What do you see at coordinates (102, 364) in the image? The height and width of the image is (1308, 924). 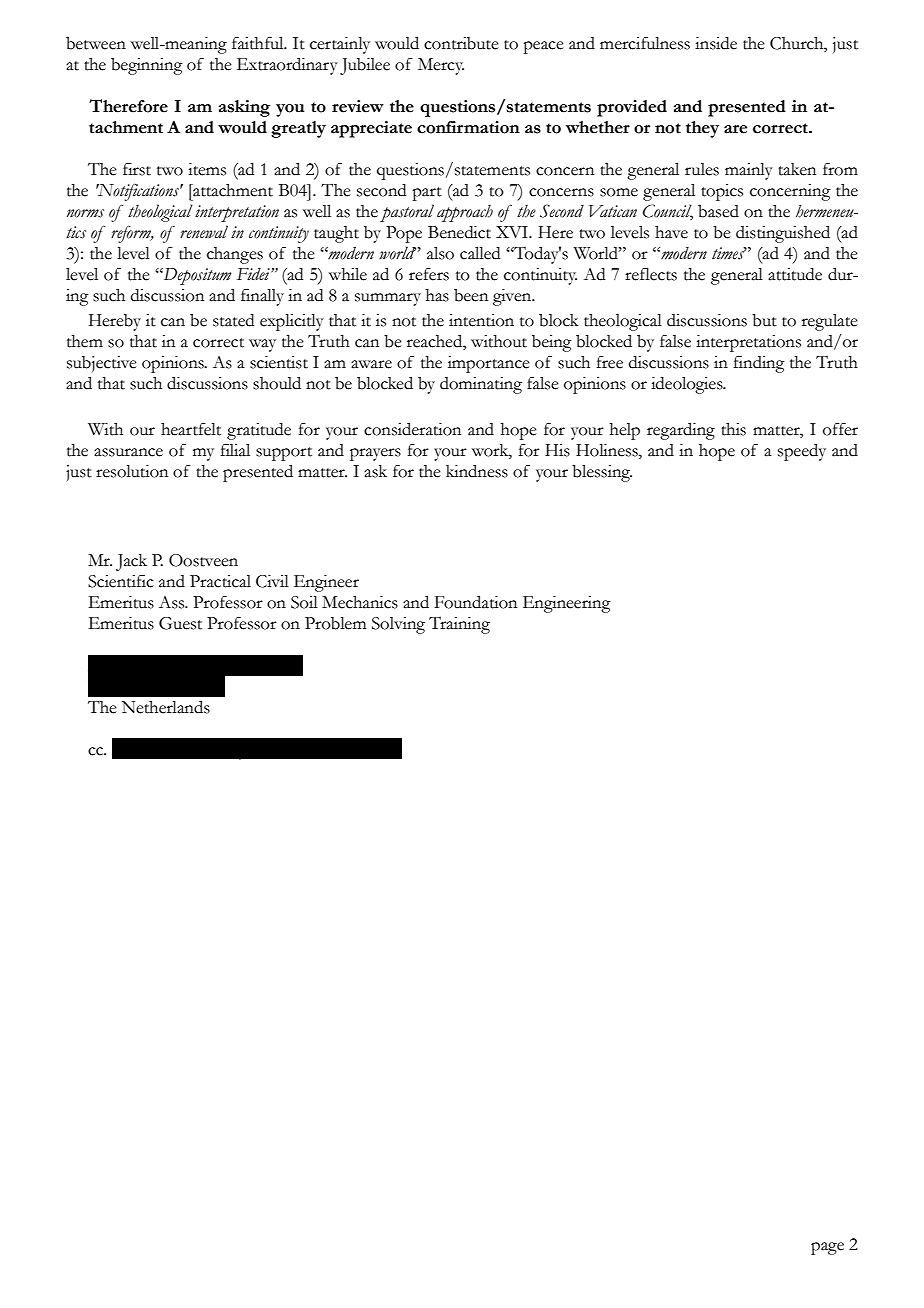 I see `subjective` at bounding box center [102, 364].
